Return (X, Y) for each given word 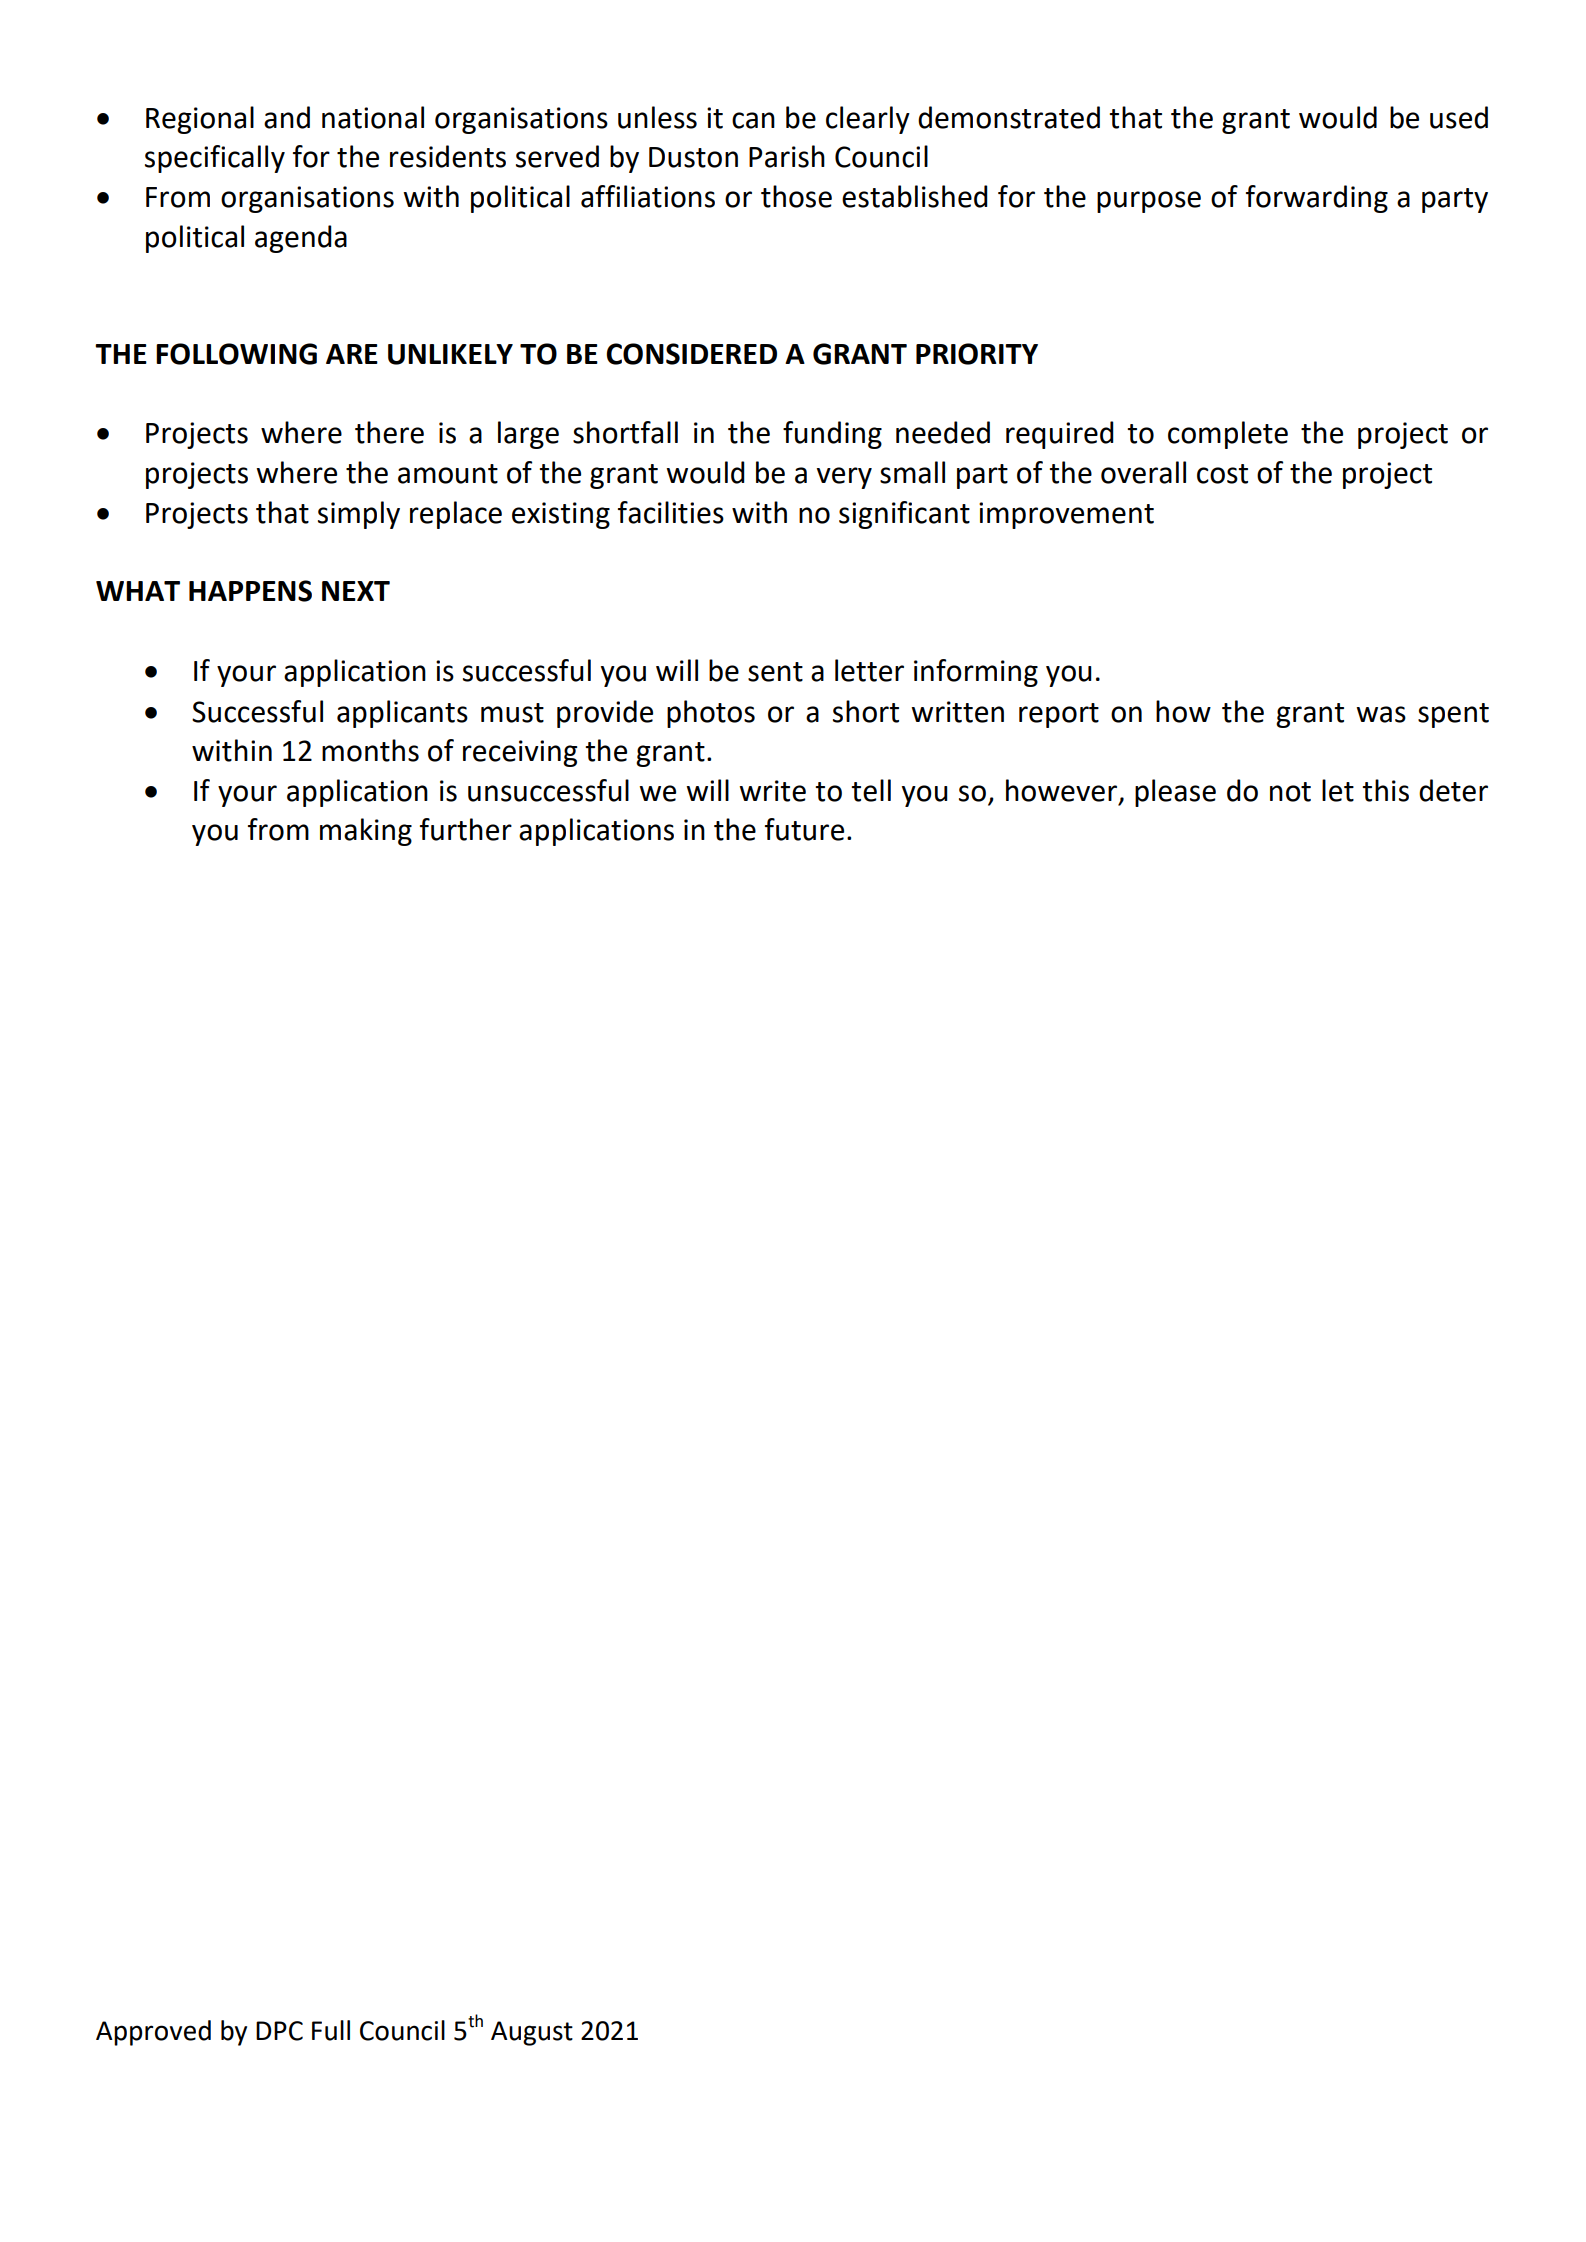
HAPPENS (250, 591)
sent (775, 672)
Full (331, 2030)
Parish (787, 156)
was (1381, 714)
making (366, 832)
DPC (279, 2031)
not (1290, 792)
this (1385, 790)
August (532, 2033)
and (287, 117)
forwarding (1317, 199)
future (804, 829)
